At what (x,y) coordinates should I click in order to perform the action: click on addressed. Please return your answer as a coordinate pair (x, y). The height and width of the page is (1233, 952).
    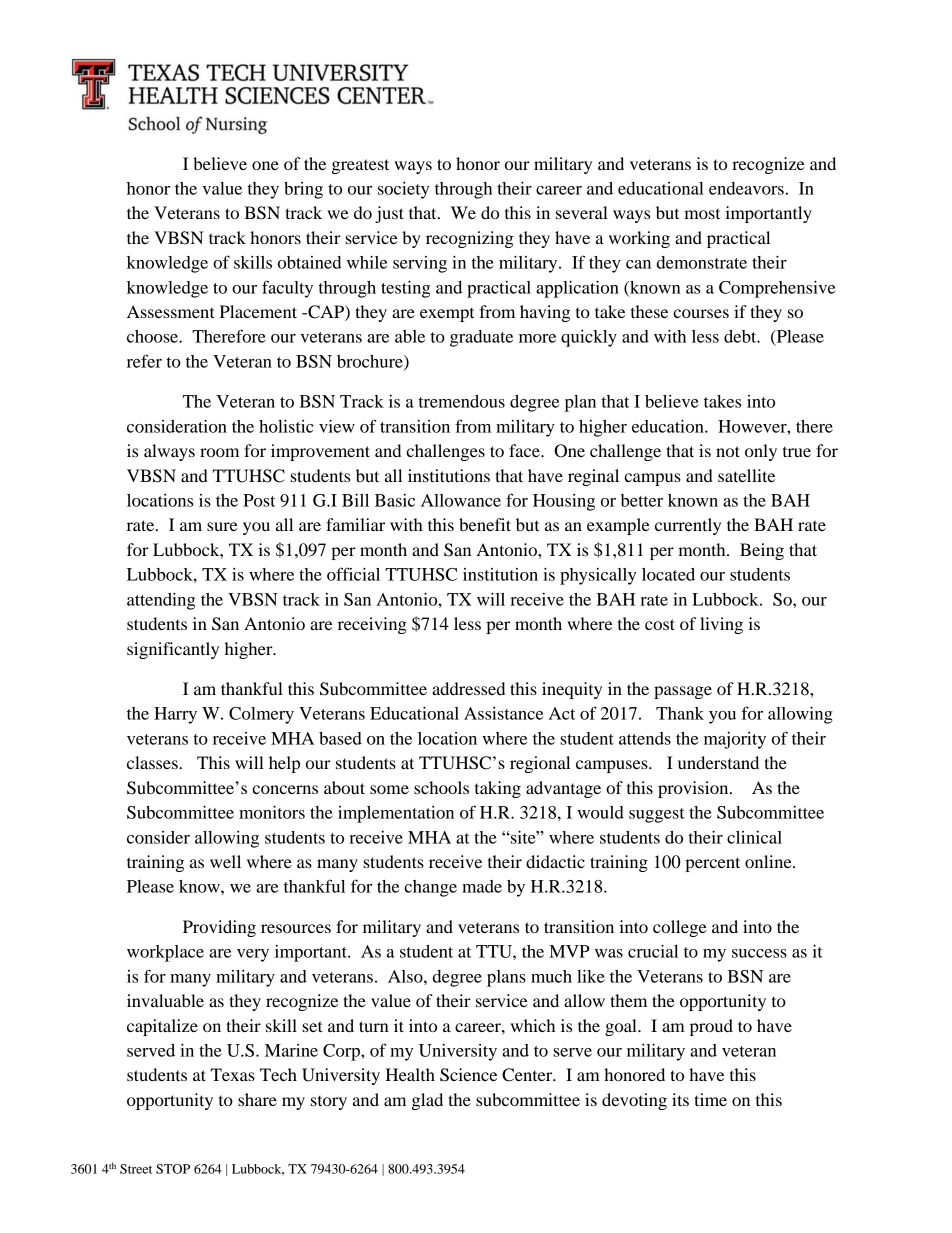
    Looking at the image, I should click on (468, 688).
